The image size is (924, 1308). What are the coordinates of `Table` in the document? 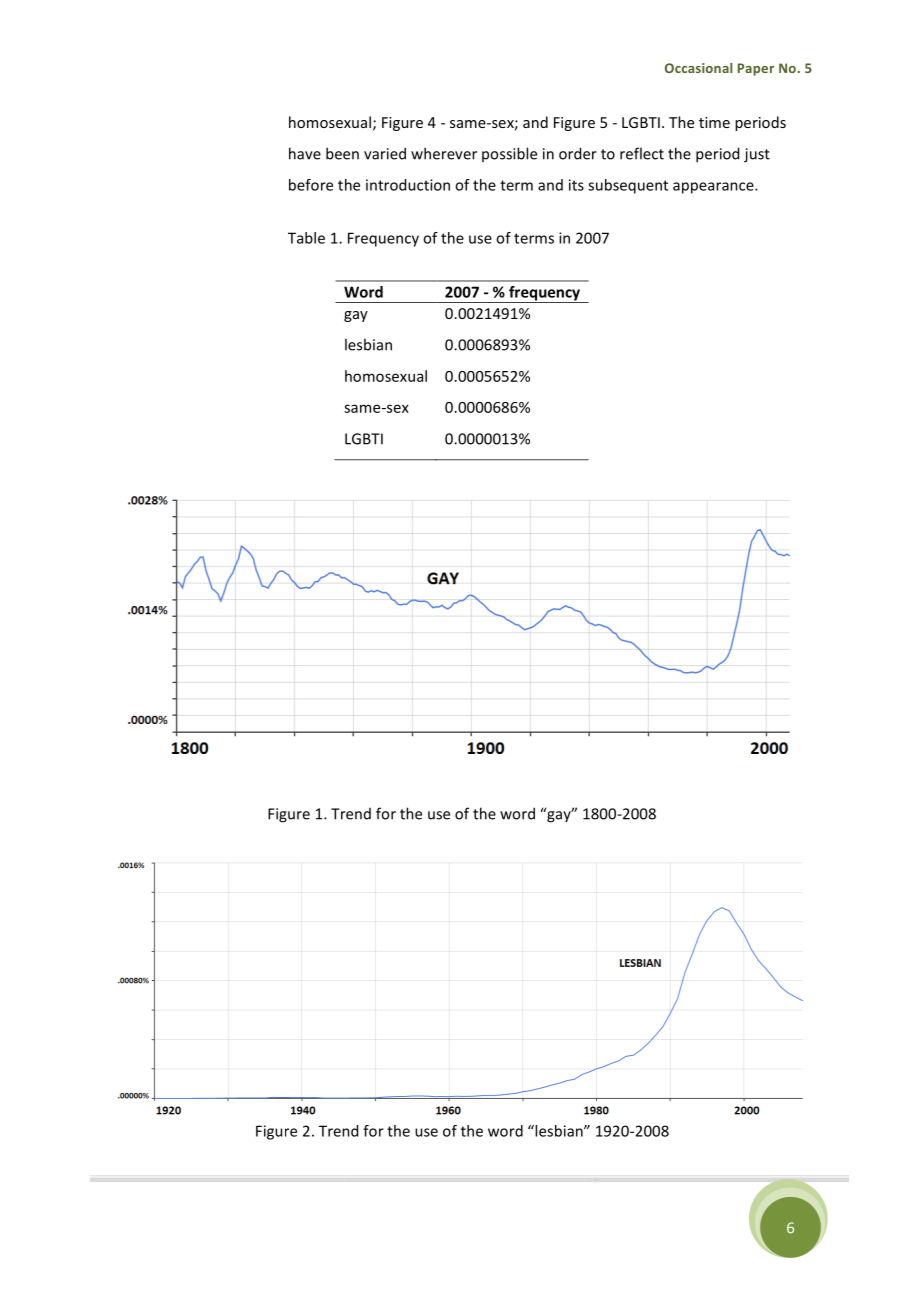 It's located at (306, 238).
